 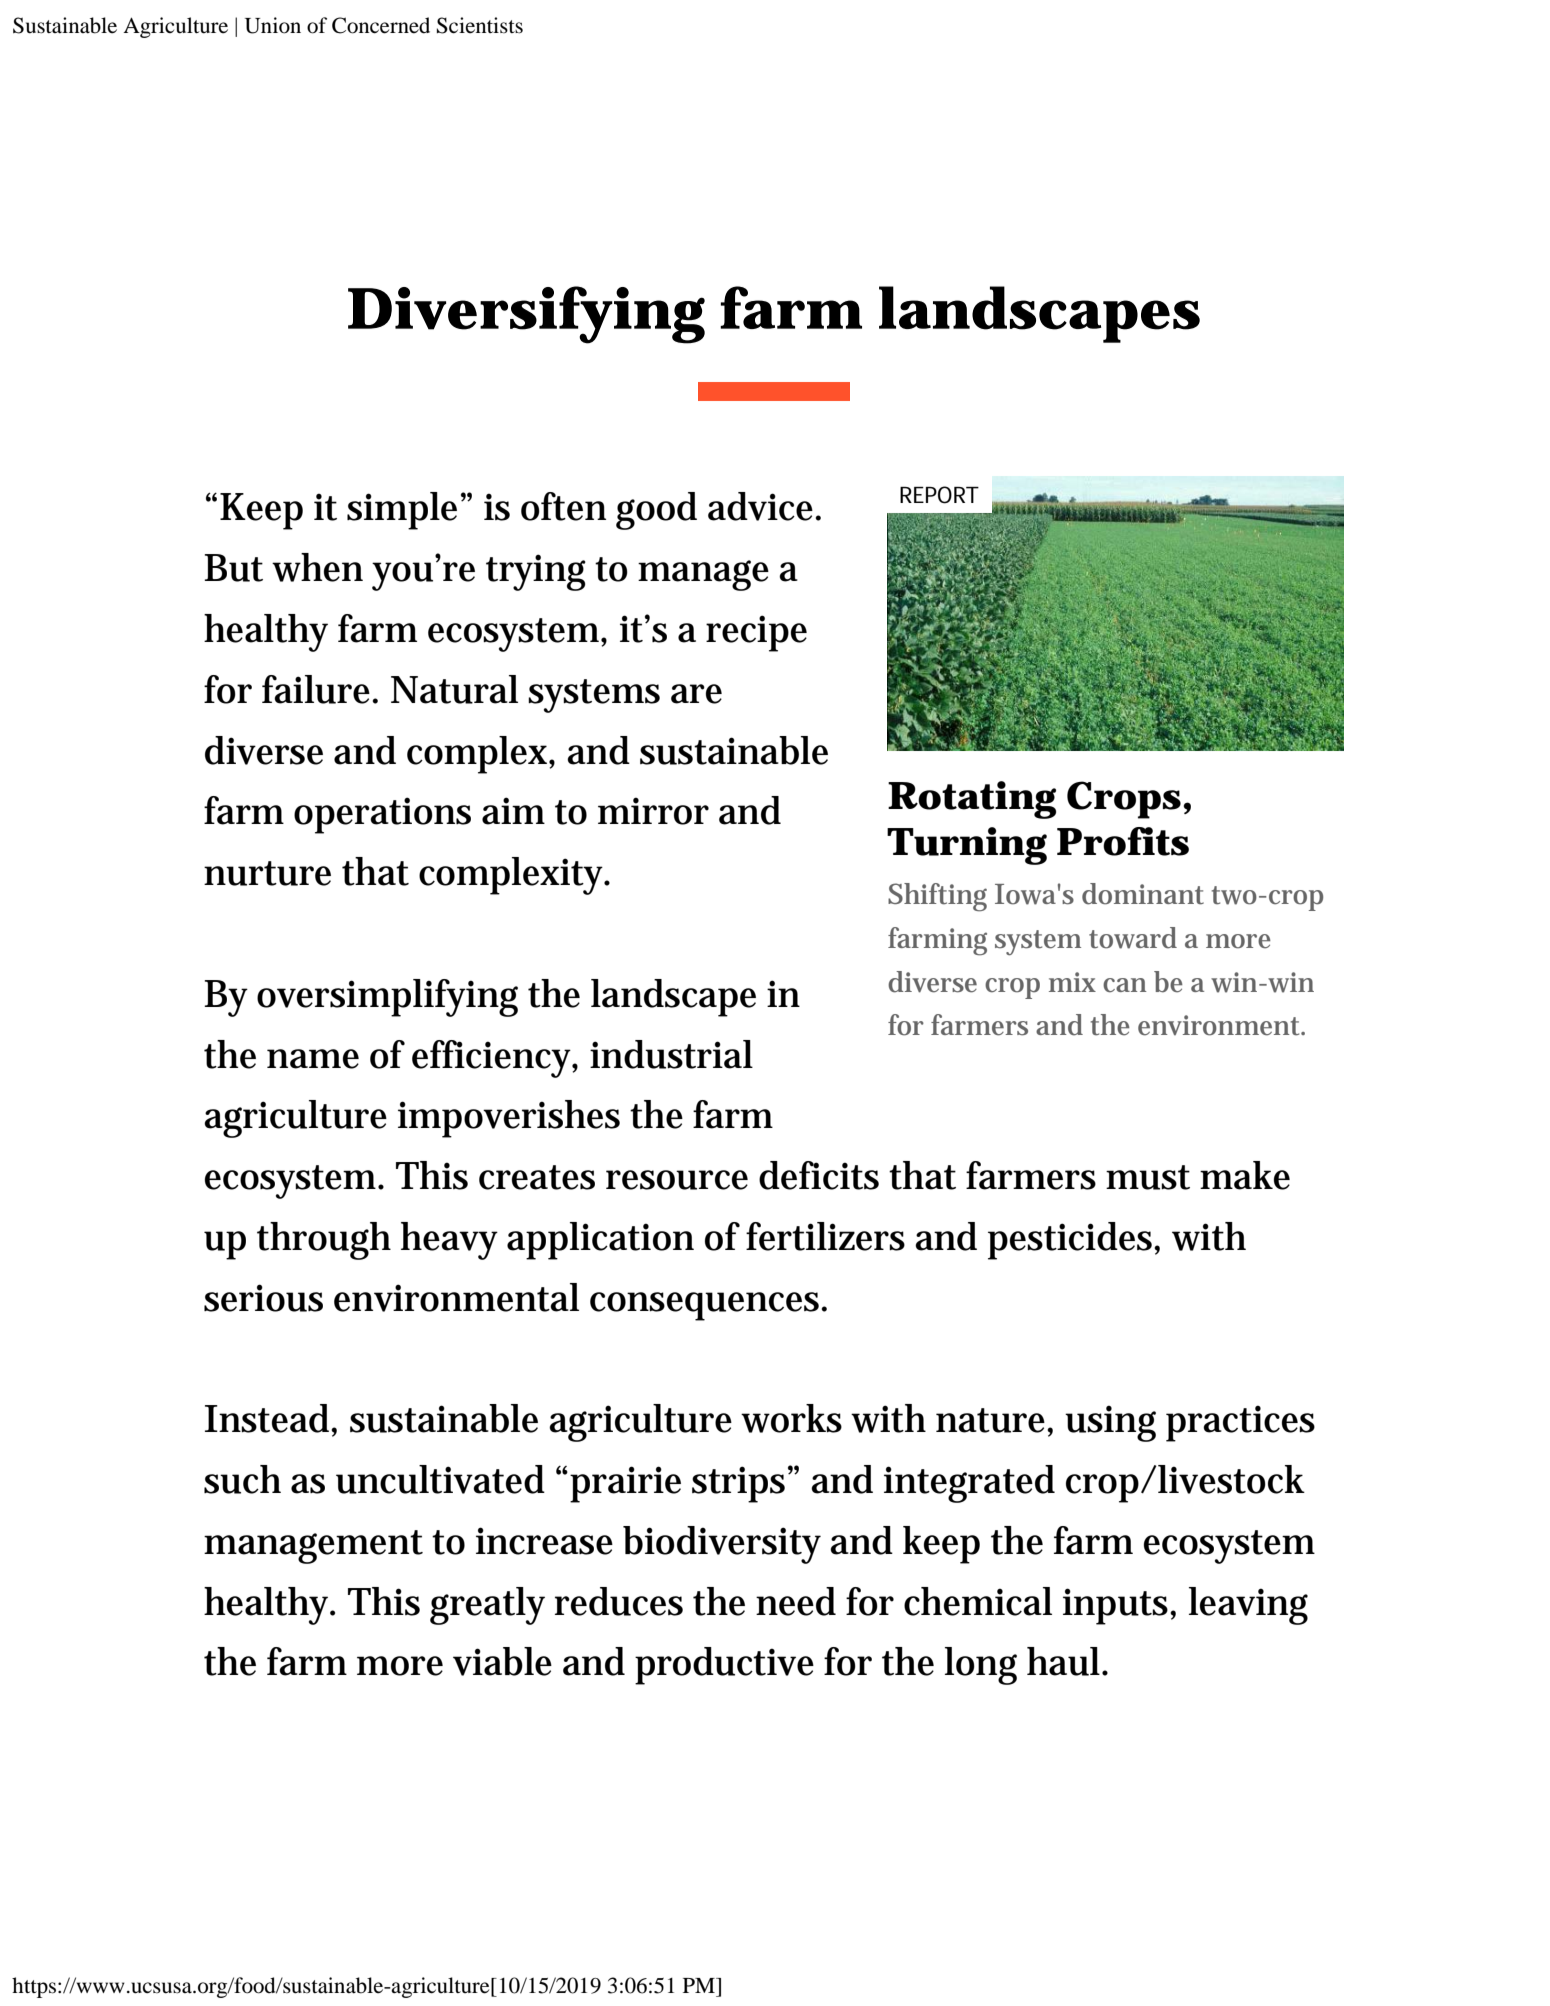 I want to click on REPORT, so click(x=939, y=495).
